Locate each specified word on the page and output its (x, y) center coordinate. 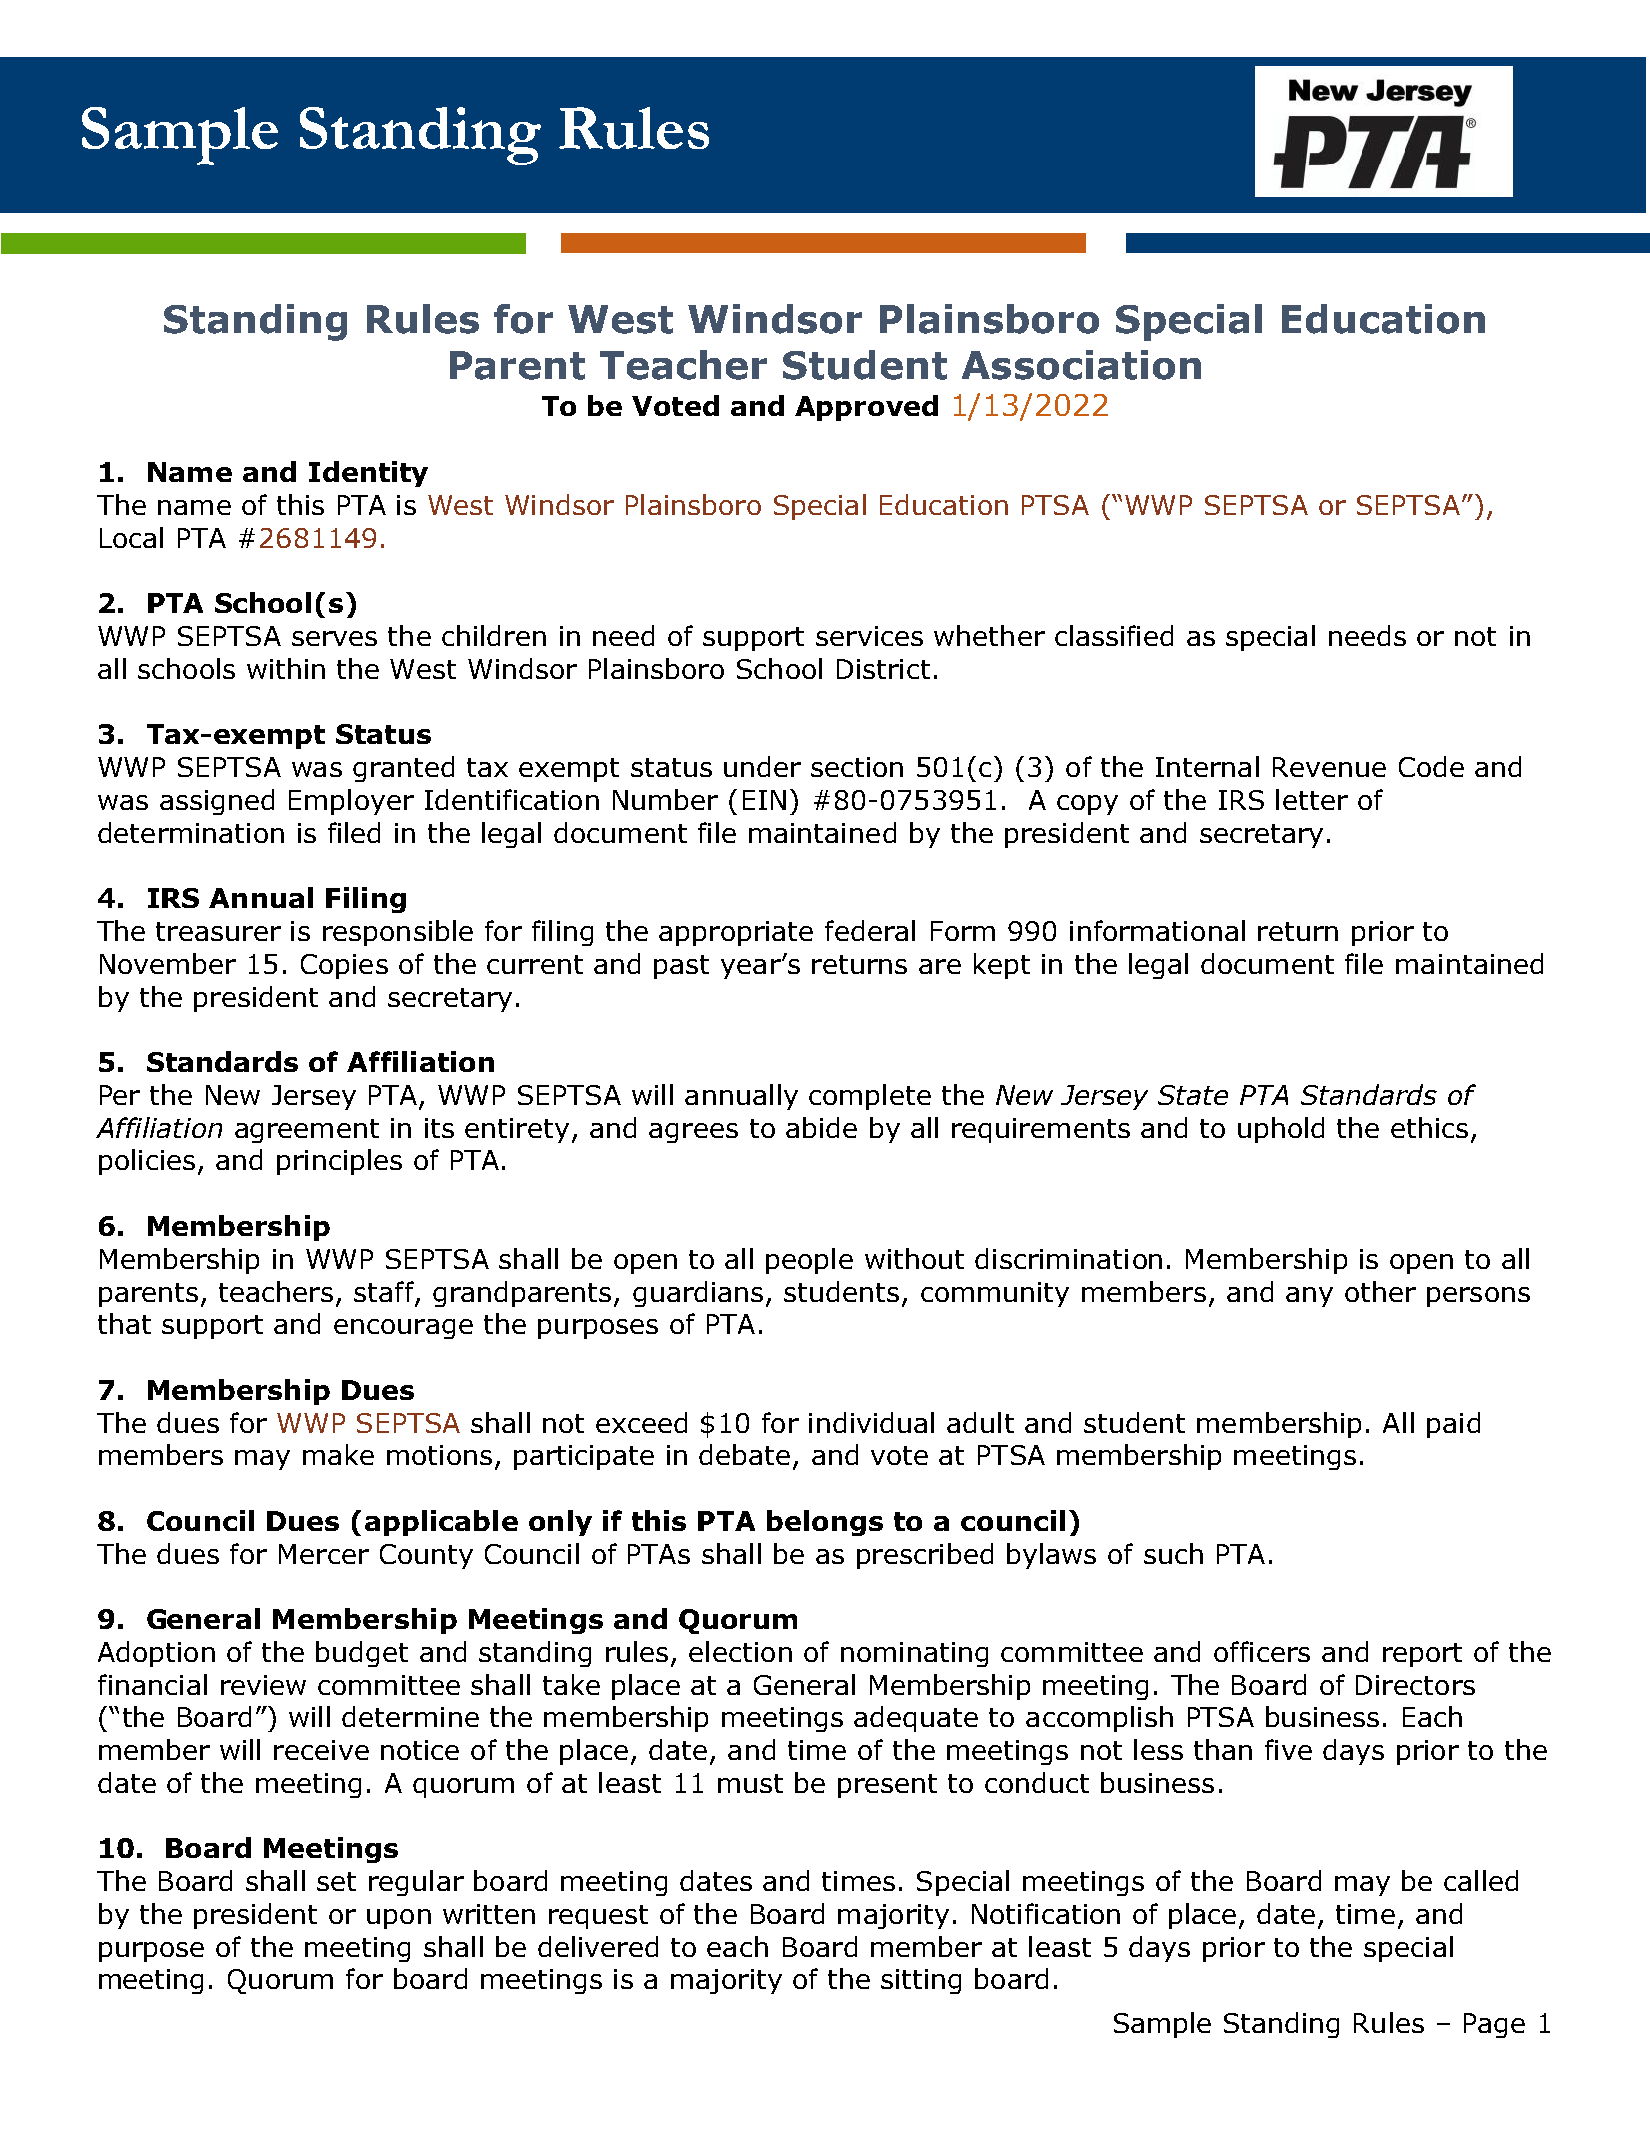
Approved (866, 408)
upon (399, 1919)
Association (1081, 365)
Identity (368, 474)
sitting (921, 1981)
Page (1494, 2025)
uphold (1281, 1130)
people (809, 1261)
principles (339, 1162)
